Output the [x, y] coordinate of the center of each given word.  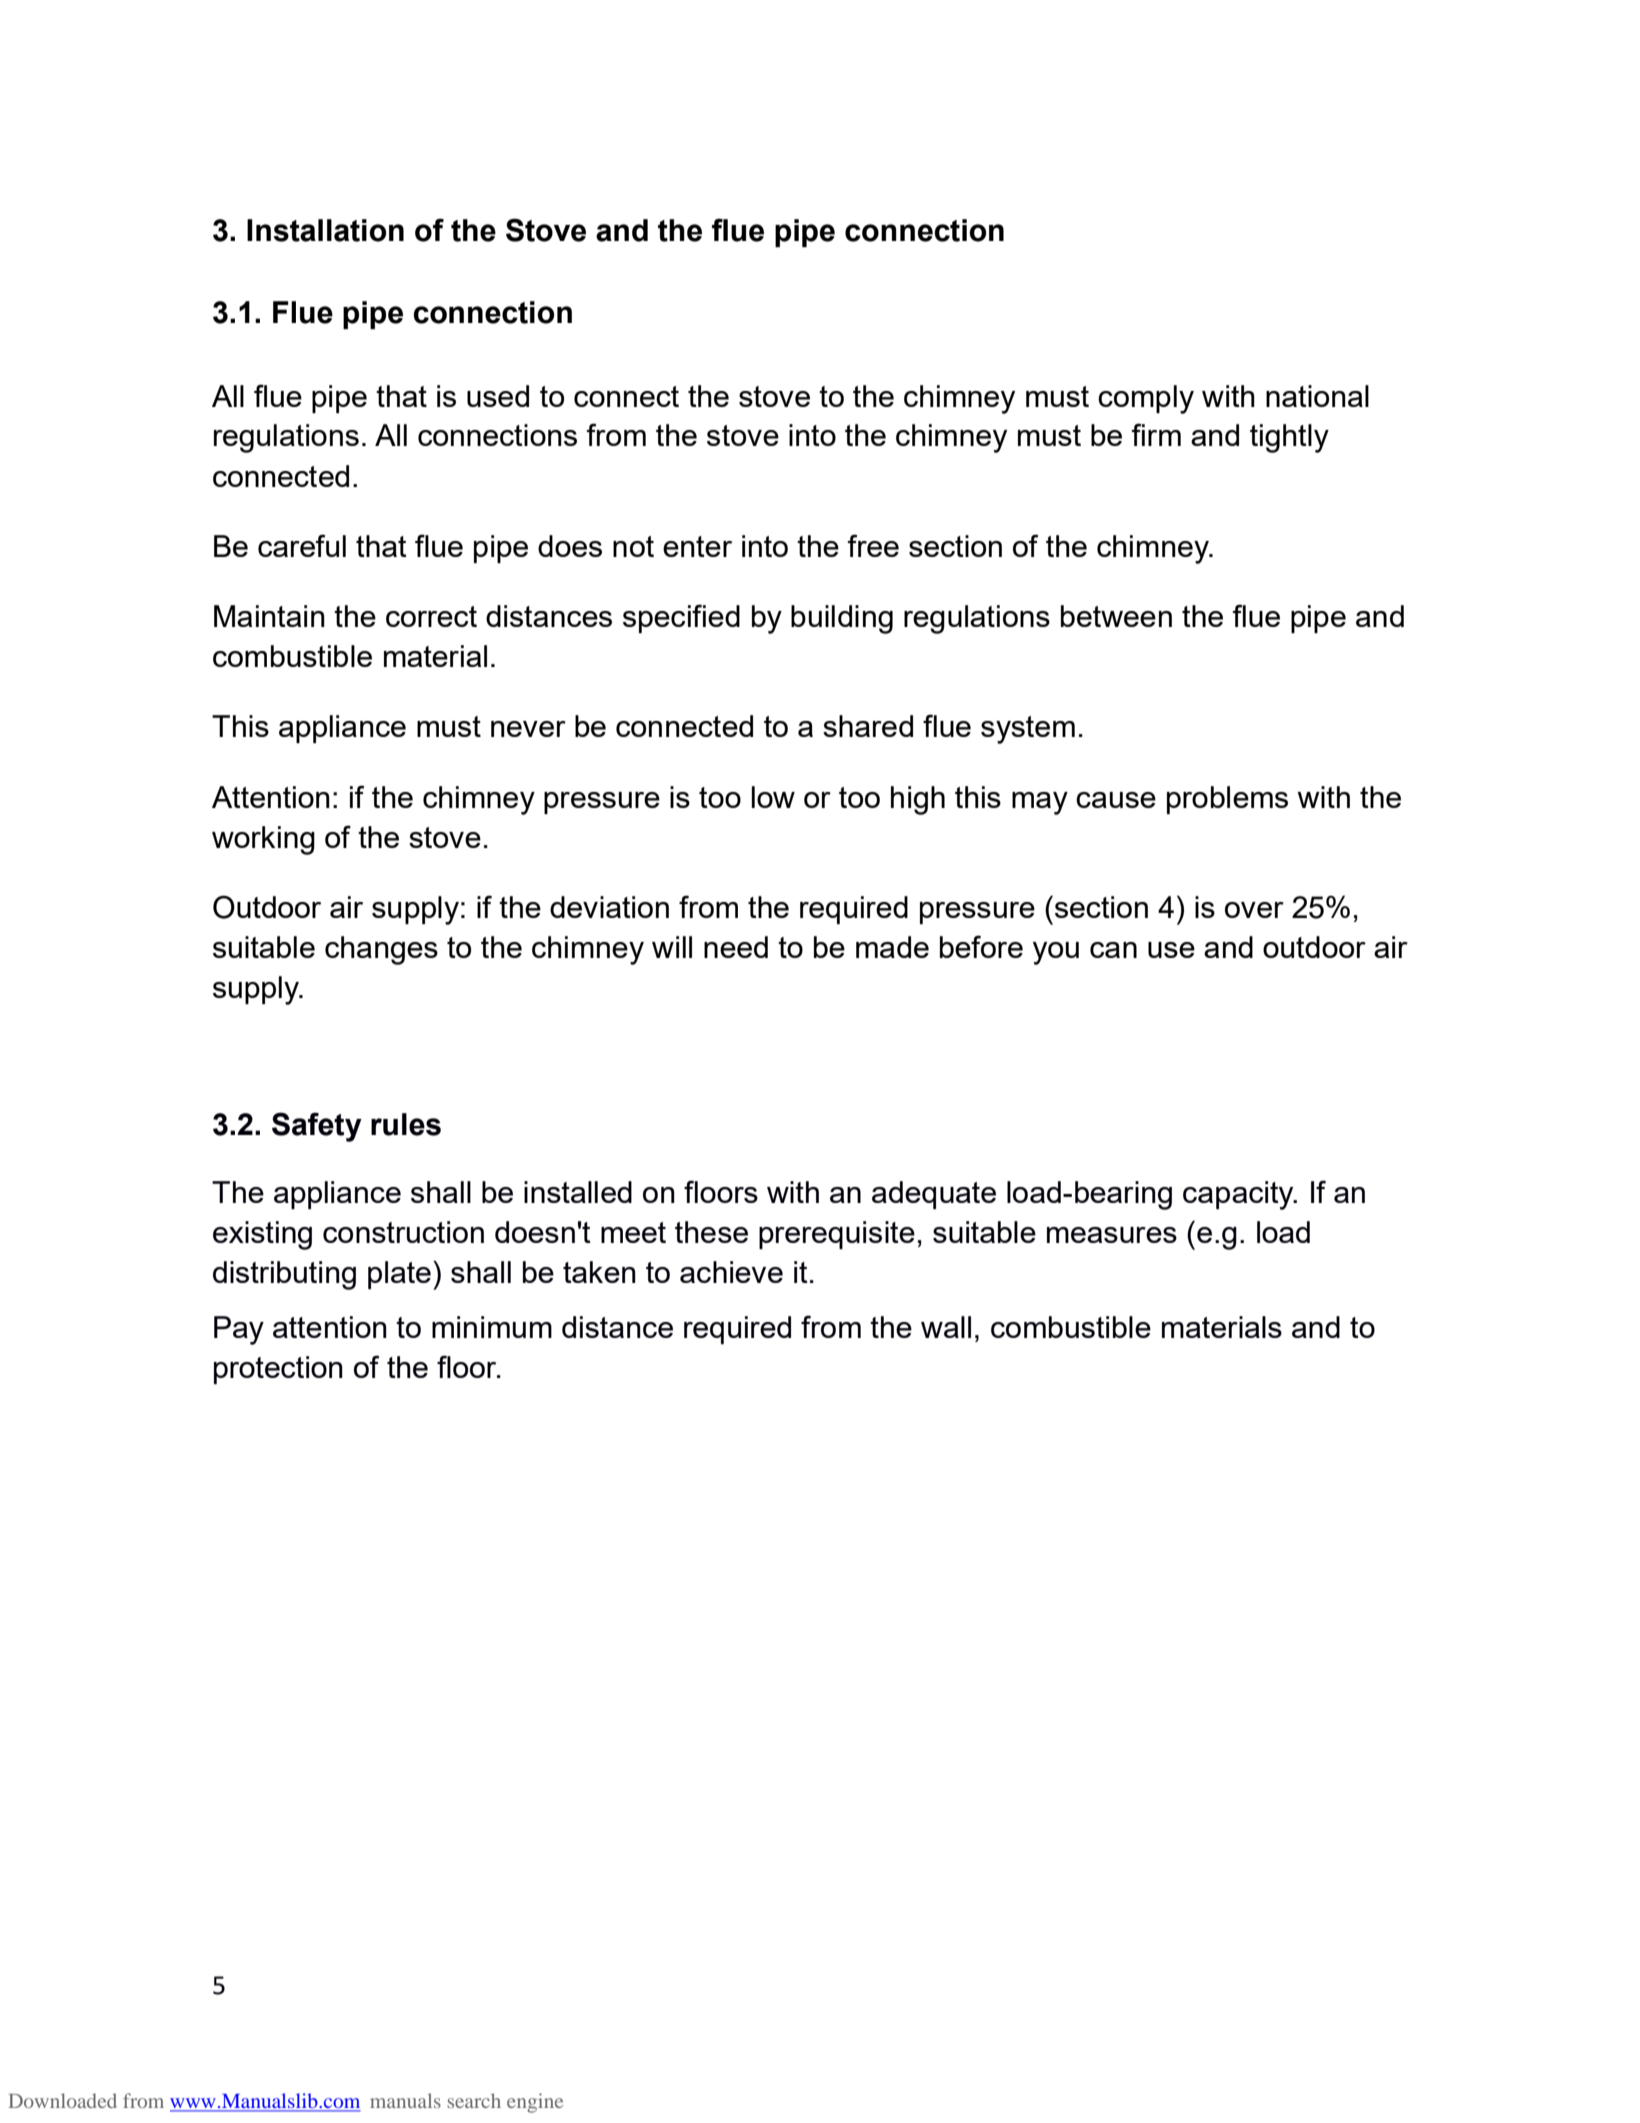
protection [278, 1370]
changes [381, 950]
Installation [325, 230]
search [474, 2100]
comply [1146, 399]
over [1254, 910]
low [773, 797]
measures [1112, 1235]
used [498, 396]
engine [535, 2103]
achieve [731, 1272]
